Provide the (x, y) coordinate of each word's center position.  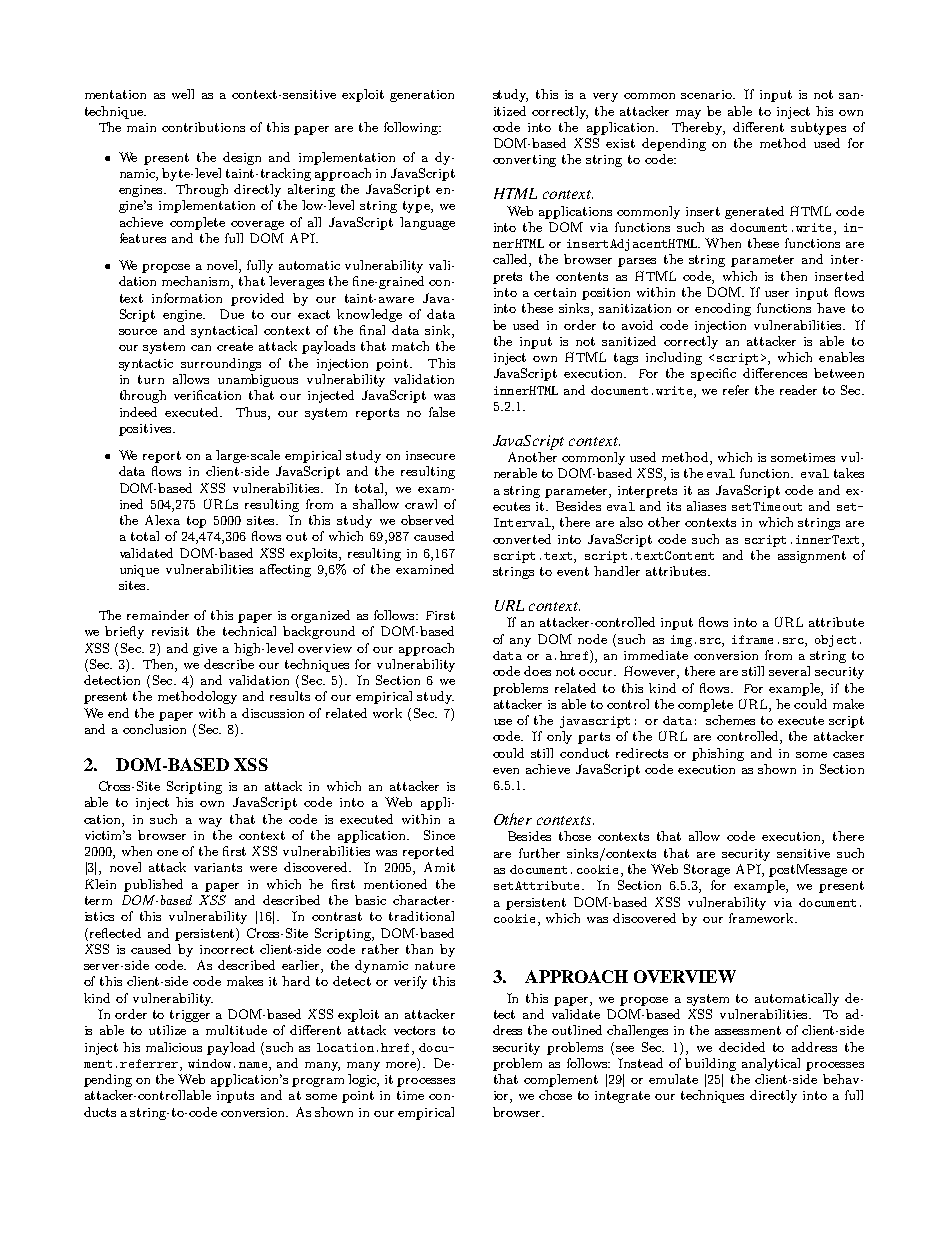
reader (798, 390)
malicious (174, 1047)
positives (146, 430)
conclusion (154, 729)
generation (422, 96)
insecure (430, 455)
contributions (203, 127)
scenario (707, 94)
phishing (718, 754)
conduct (584, 753)
